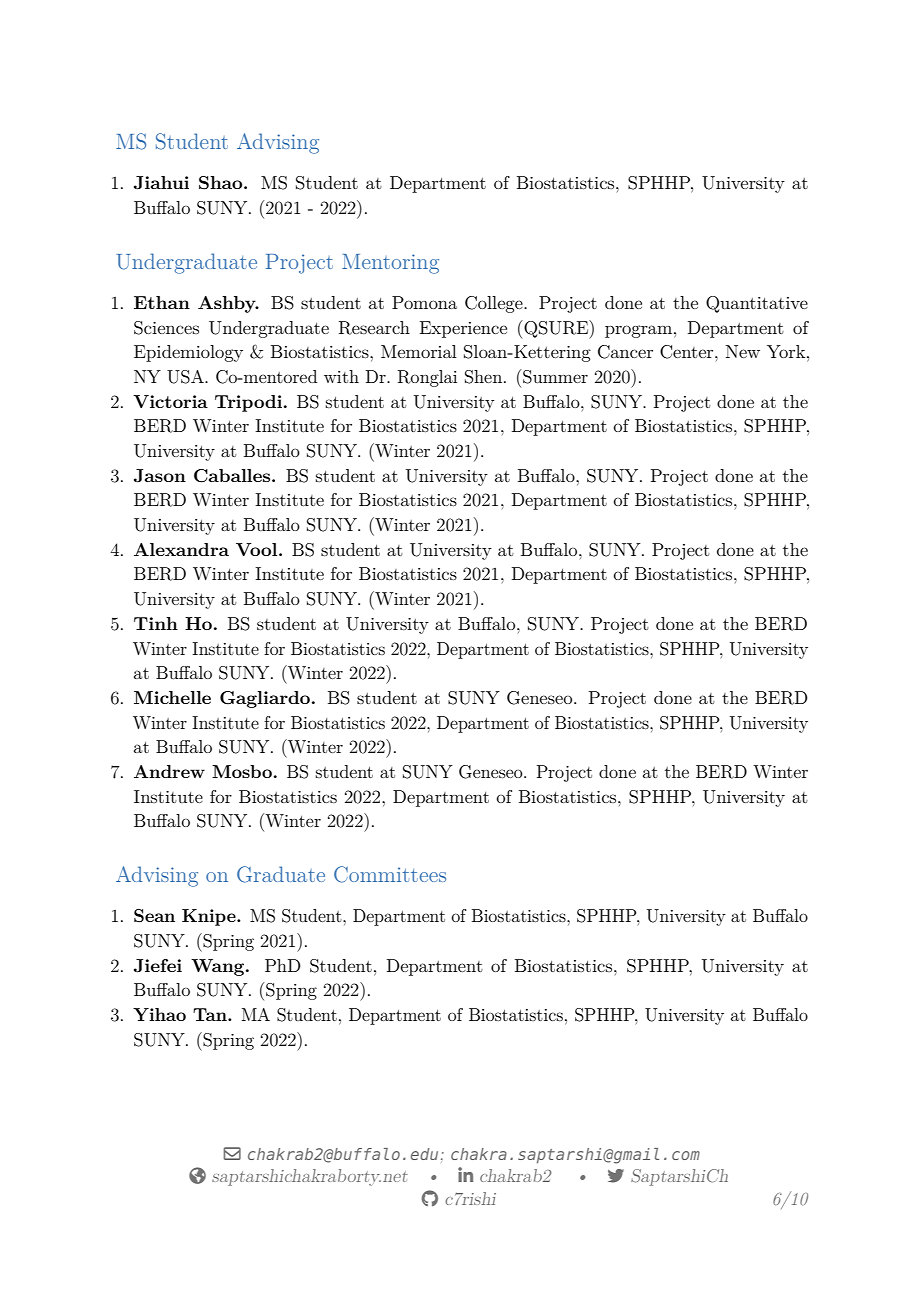 Image resolution: width=924 pixels, height=1308 pixels. What do you see at coordinates (219, 967) in the page?
I see `Wang` at bounding box center [219, 967].
